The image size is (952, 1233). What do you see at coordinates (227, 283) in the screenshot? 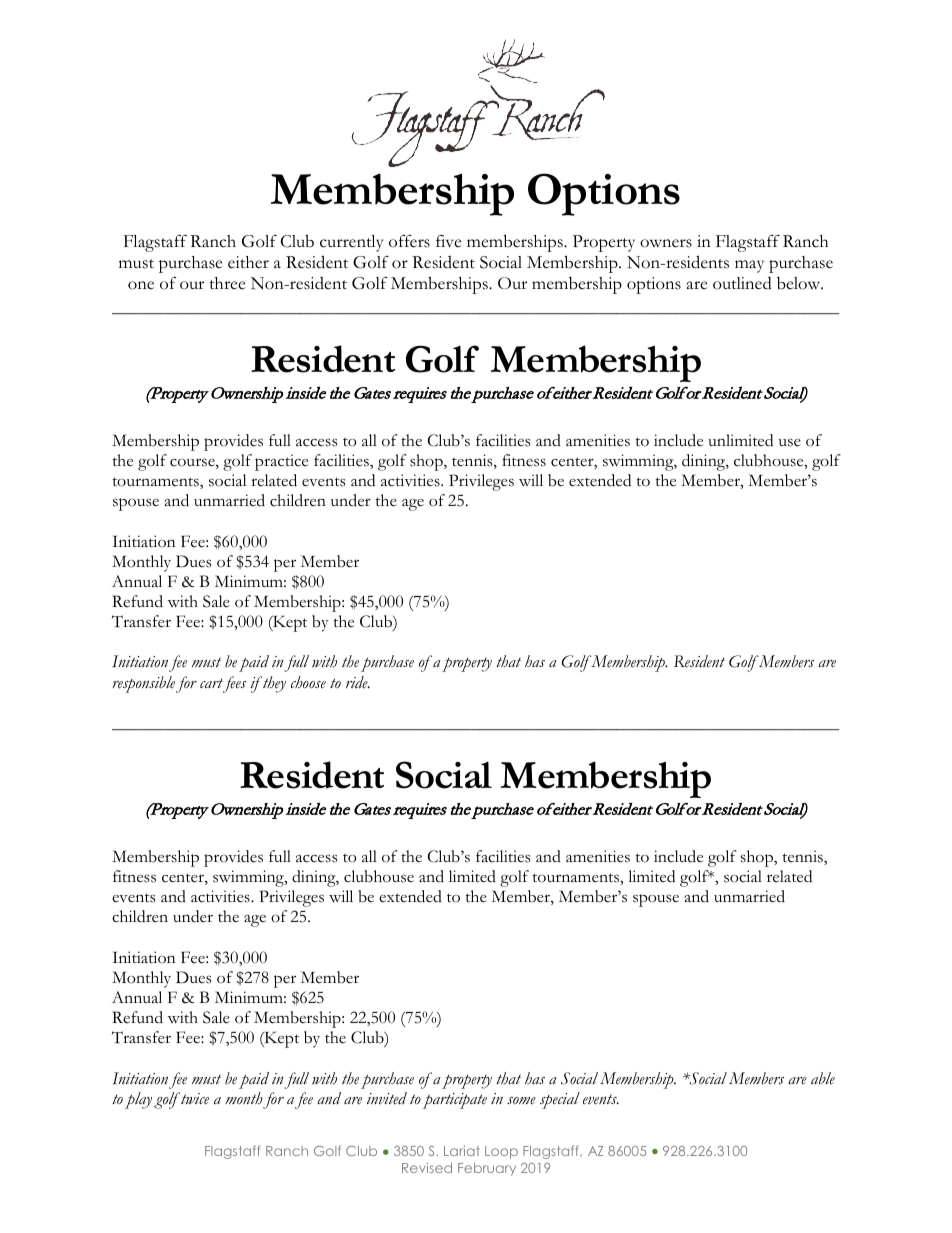
I see `three` at bounding box center [227, 283].
